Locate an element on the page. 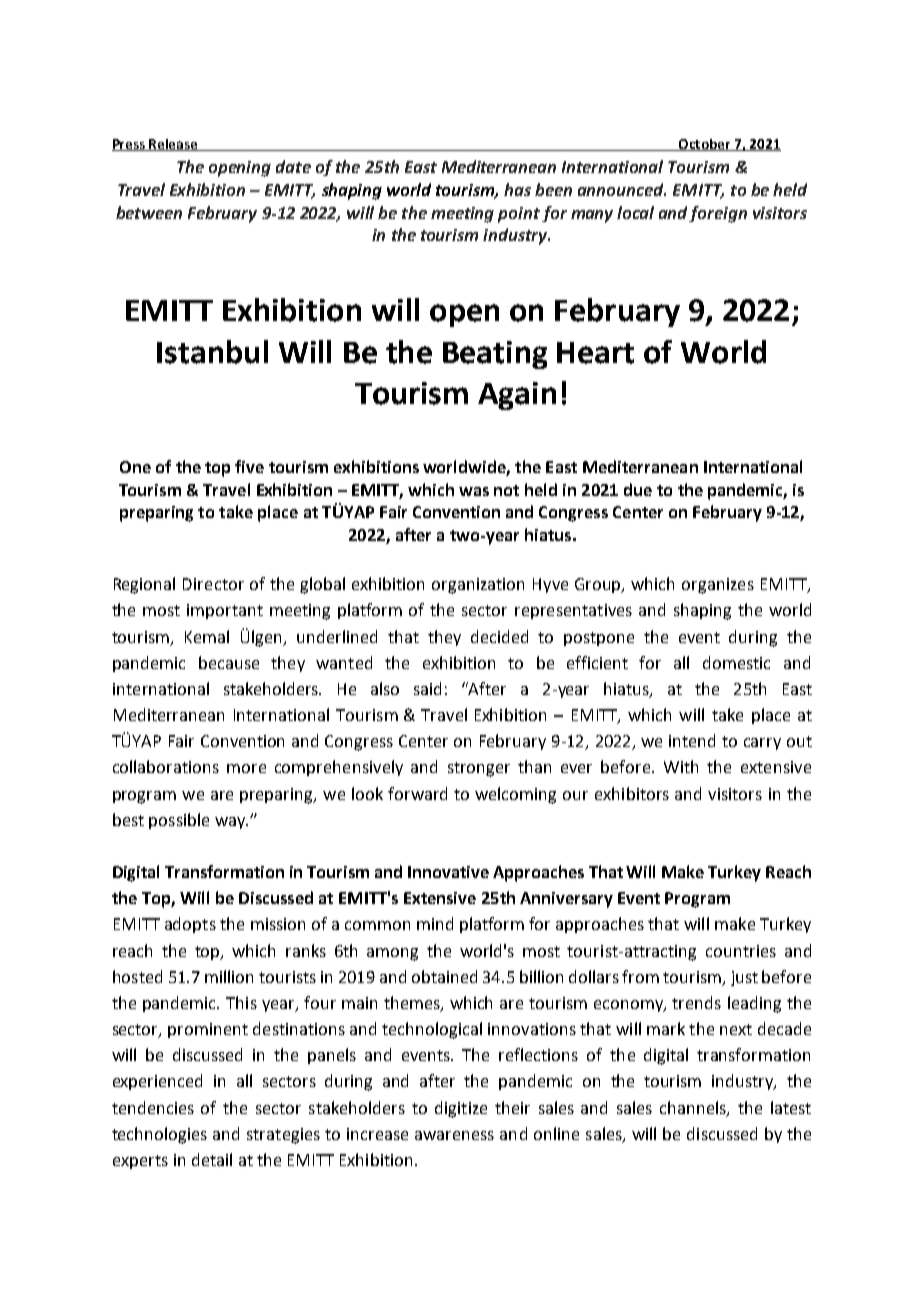 This image has width=924, height=1308. awareness is located at coordinates (454, 1135).
